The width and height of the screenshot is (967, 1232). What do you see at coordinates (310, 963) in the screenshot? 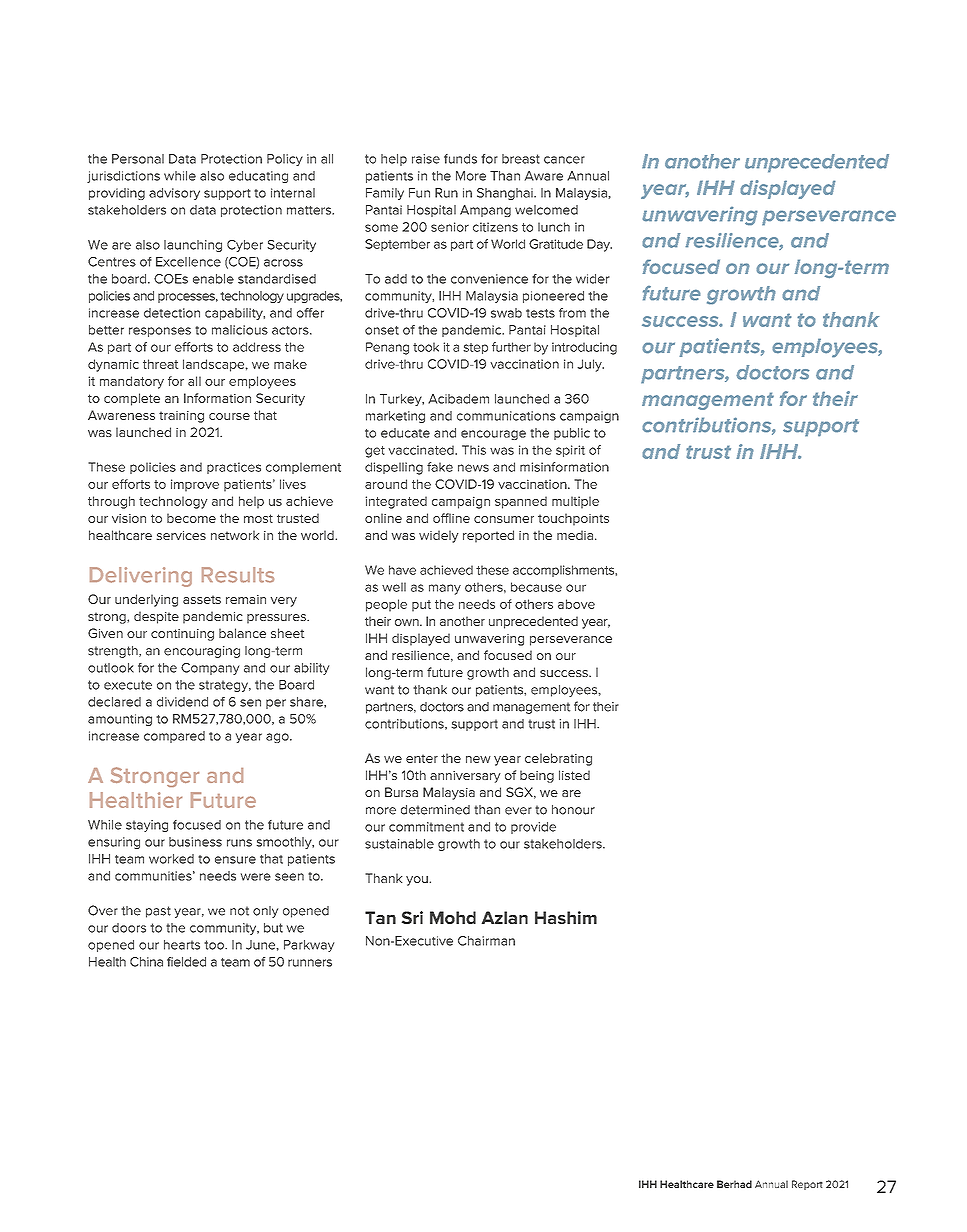
I see `runners` at bounding box center [310, 963].
